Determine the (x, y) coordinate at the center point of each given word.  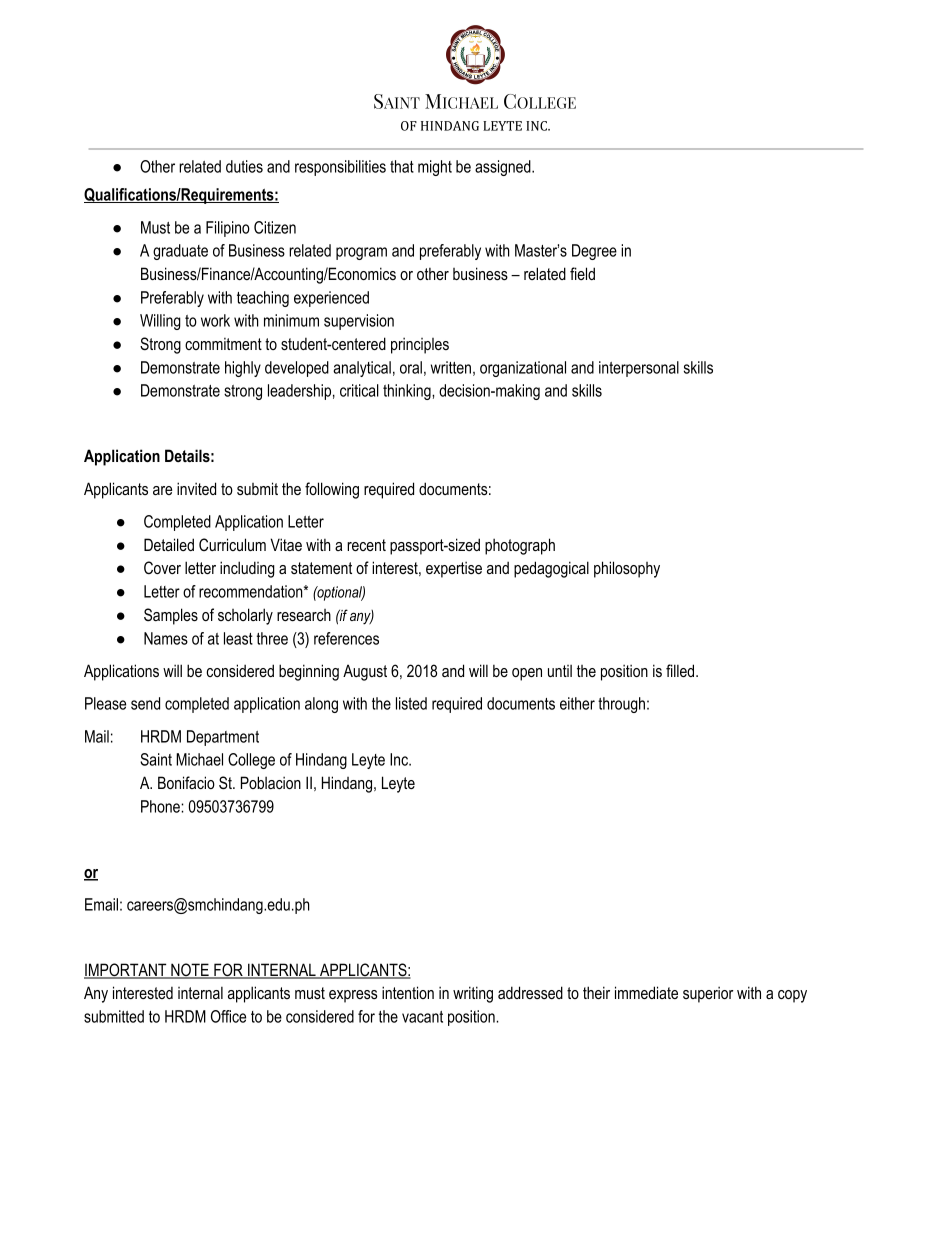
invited (196, 488)
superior (708, 994)
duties (244, 166)
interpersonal (639, 369)
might (435, 168)
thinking (408, 392)
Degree (594, 252)
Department (223, 738)
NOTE (190, 971)
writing (473, 994)
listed (411, 703)
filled (681, 670)
